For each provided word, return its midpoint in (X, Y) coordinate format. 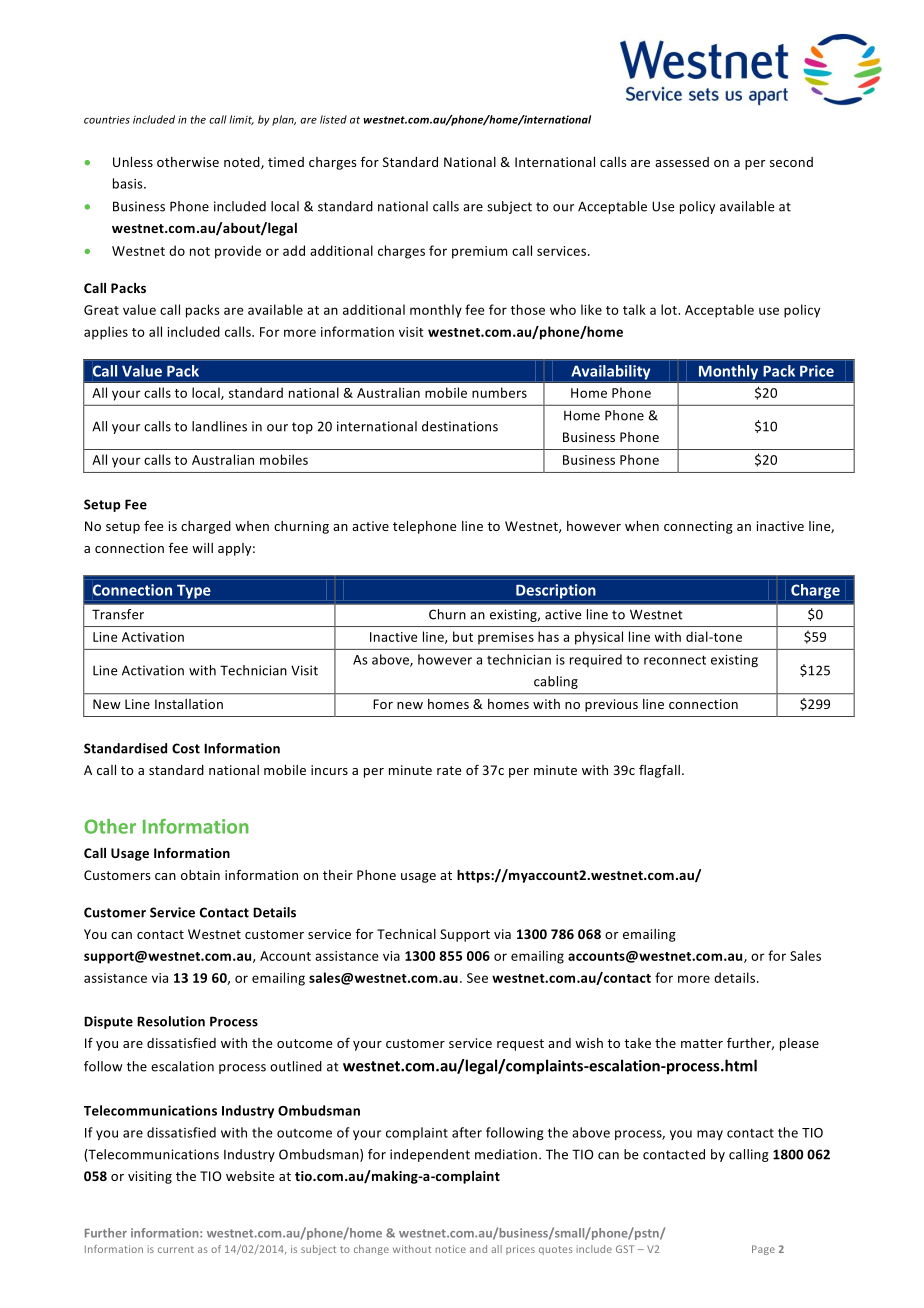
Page (763, 1250)
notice (451, 1249)
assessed (682, 162)
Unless (133, 162)
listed (333, 119)
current (176, 1249)
